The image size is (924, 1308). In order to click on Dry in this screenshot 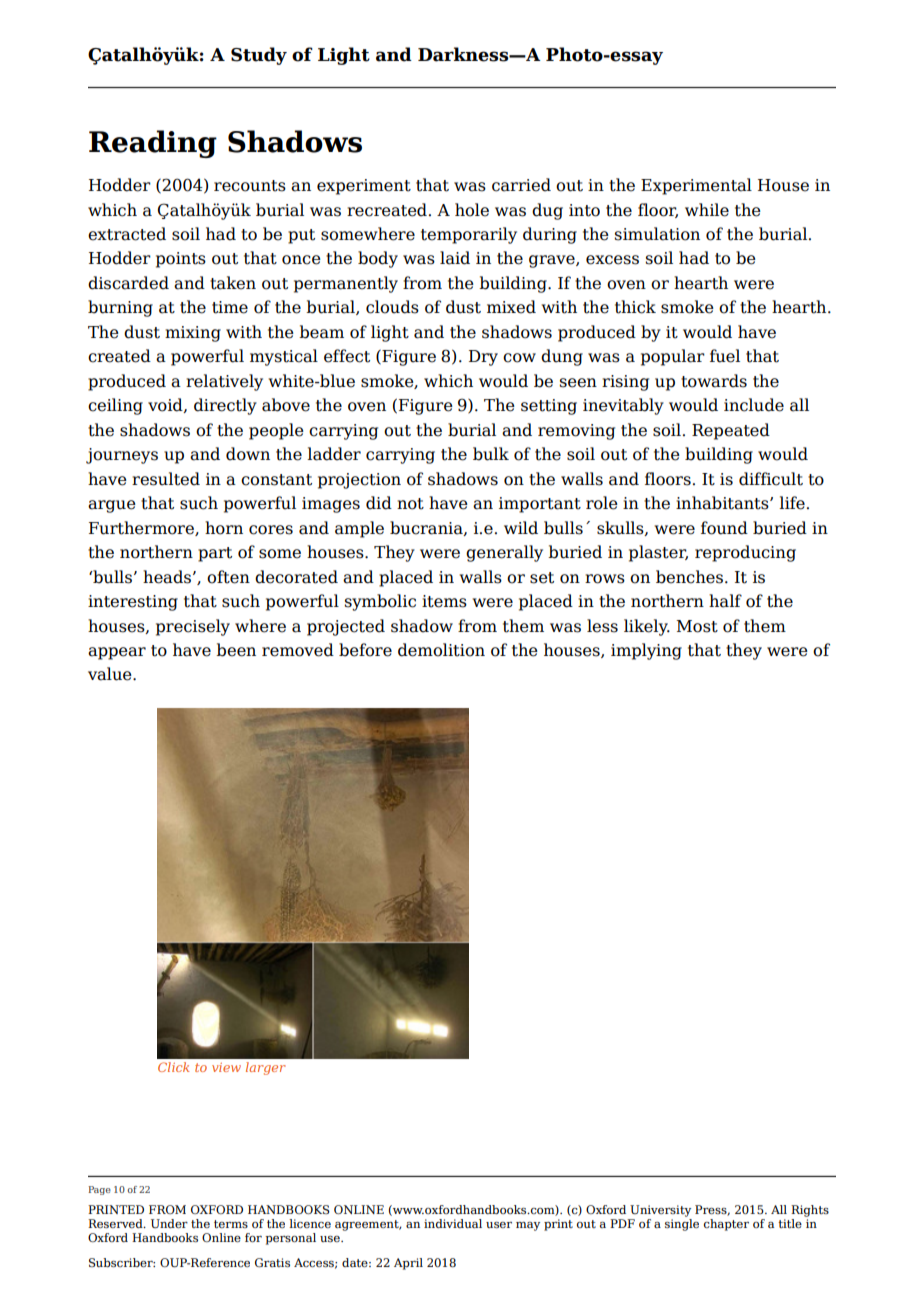, I will do `click(483, 358)`.
